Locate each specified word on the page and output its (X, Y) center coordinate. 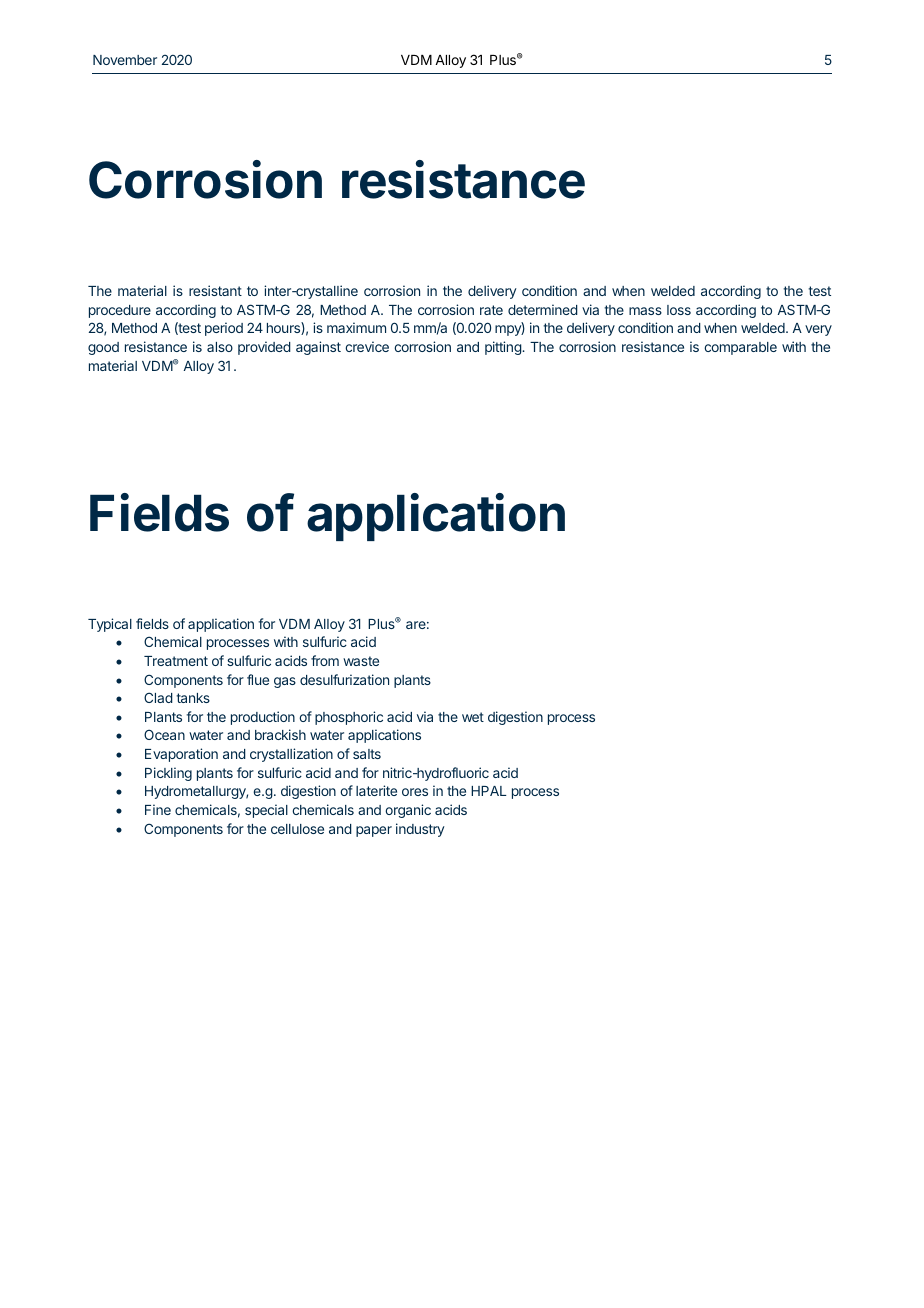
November (125, 60)
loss (679, 310)
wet (473, 717)
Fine (158, 809)
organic (408, 811)
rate (491, 310)
